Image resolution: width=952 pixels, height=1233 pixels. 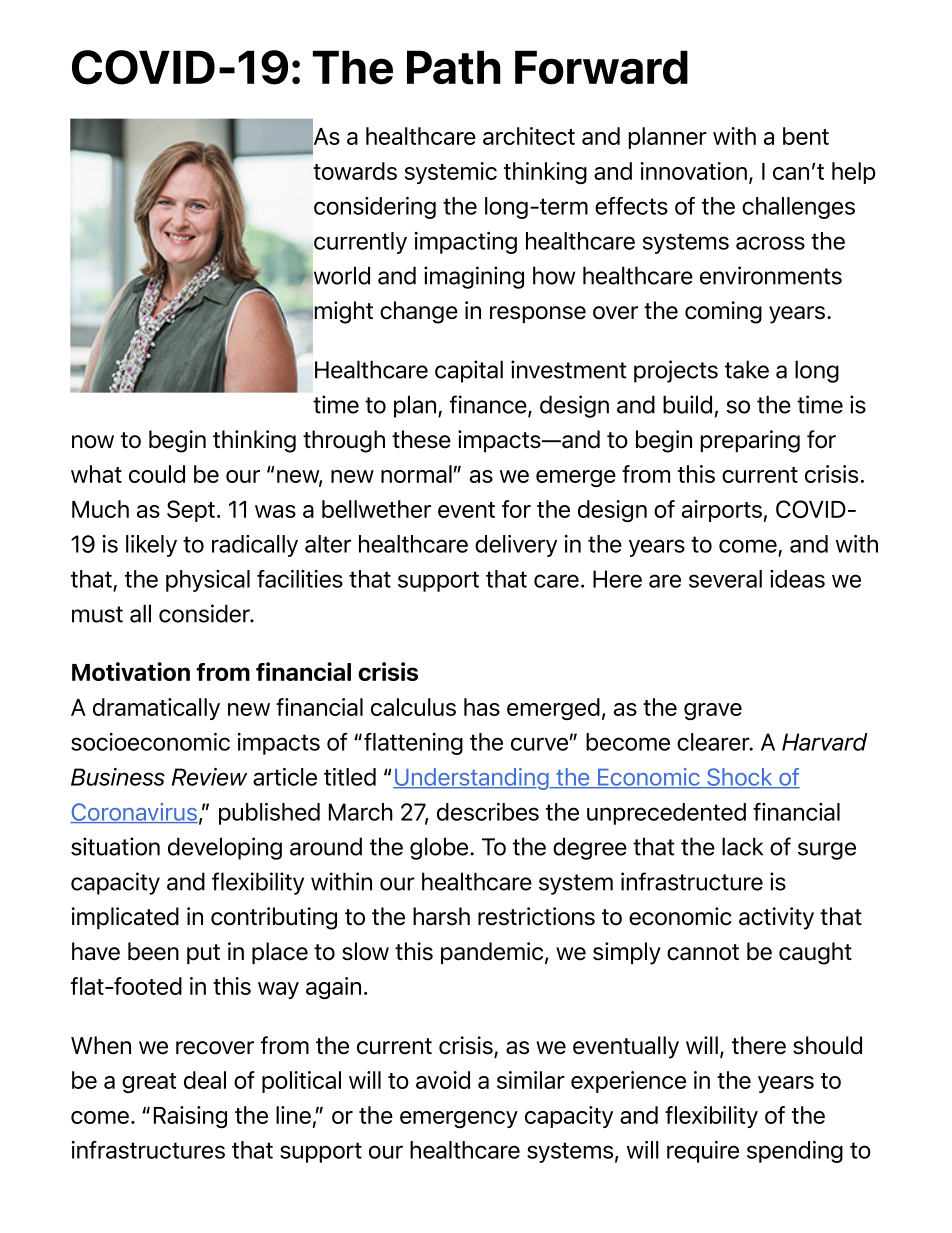 What do you see at coordinates (740, 778) in the image?
I see `Shock` at bounding box center [740, 778].
